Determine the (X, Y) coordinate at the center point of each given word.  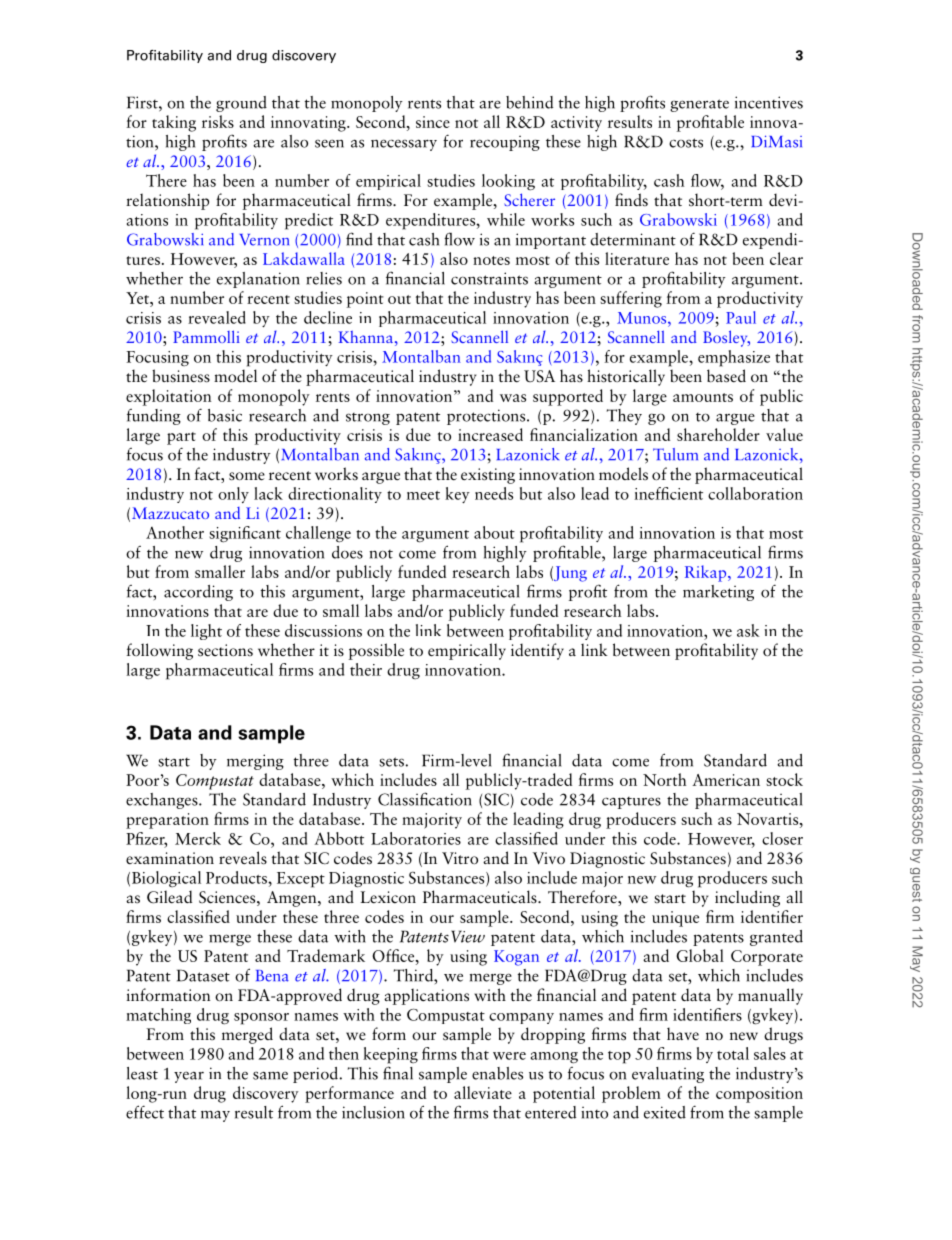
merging (255, 762)
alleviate (483, 1092)
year (189, 1077)
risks (218, 121)
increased (490, 434)
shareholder (718, 434)
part (181, 438)
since (433, 122)
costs (686, 143)
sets (391, 762)
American (726, 780)
